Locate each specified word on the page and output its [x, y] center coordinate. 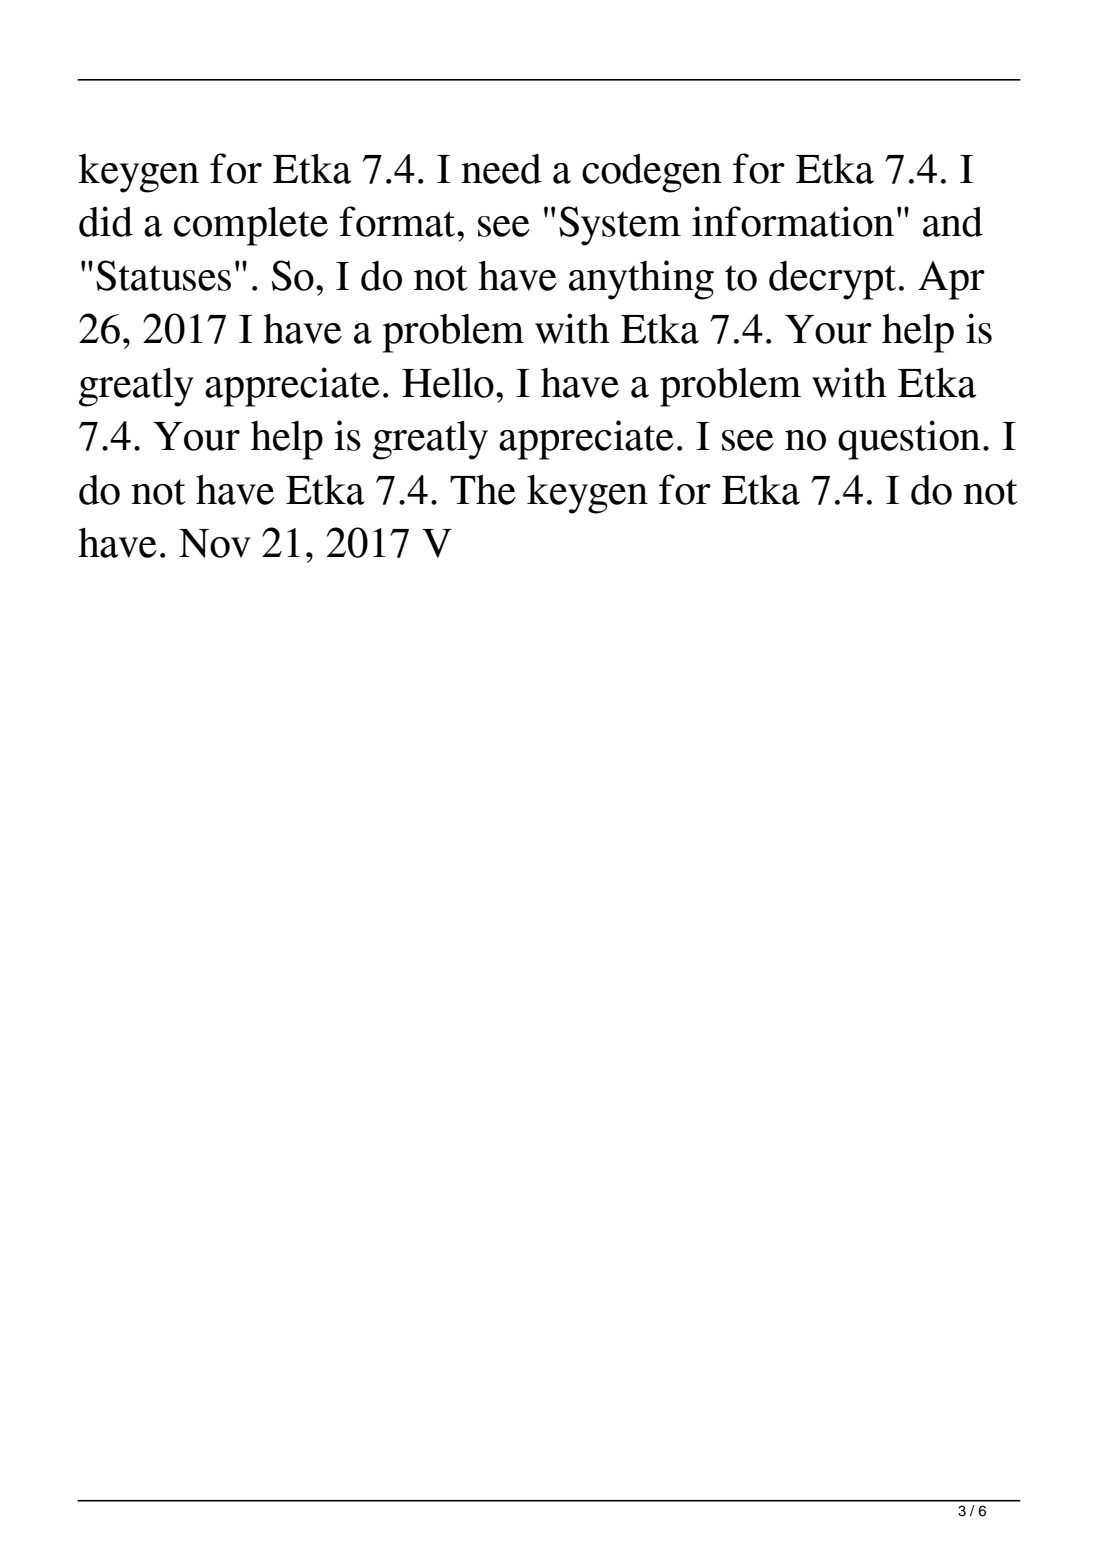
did [106, 221]
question [909, 440]
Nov [215, 543]
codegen [652, 173]
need [501, 169]
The [483, 490]
